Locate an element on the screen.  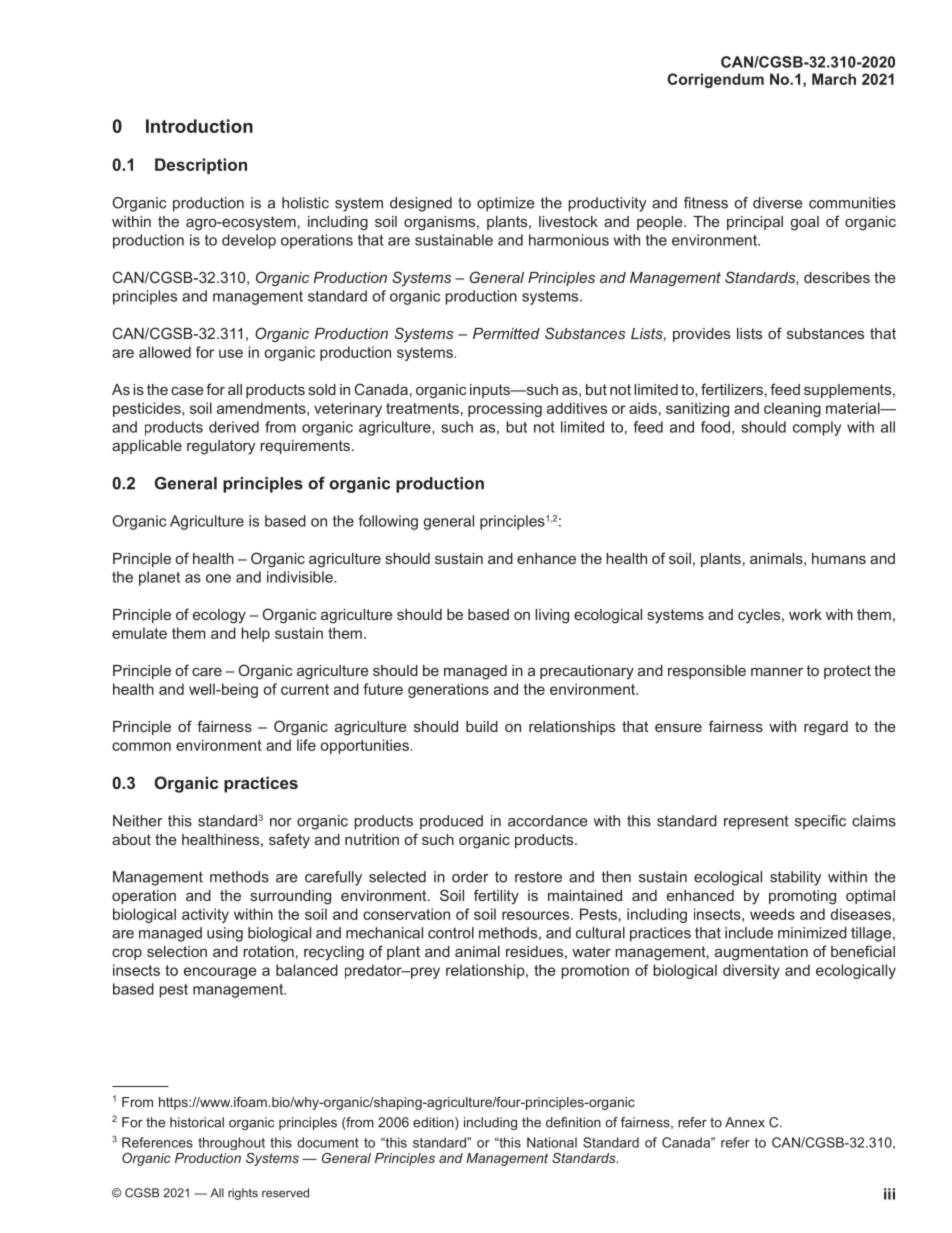
March is located at coordinates (834, 79).
